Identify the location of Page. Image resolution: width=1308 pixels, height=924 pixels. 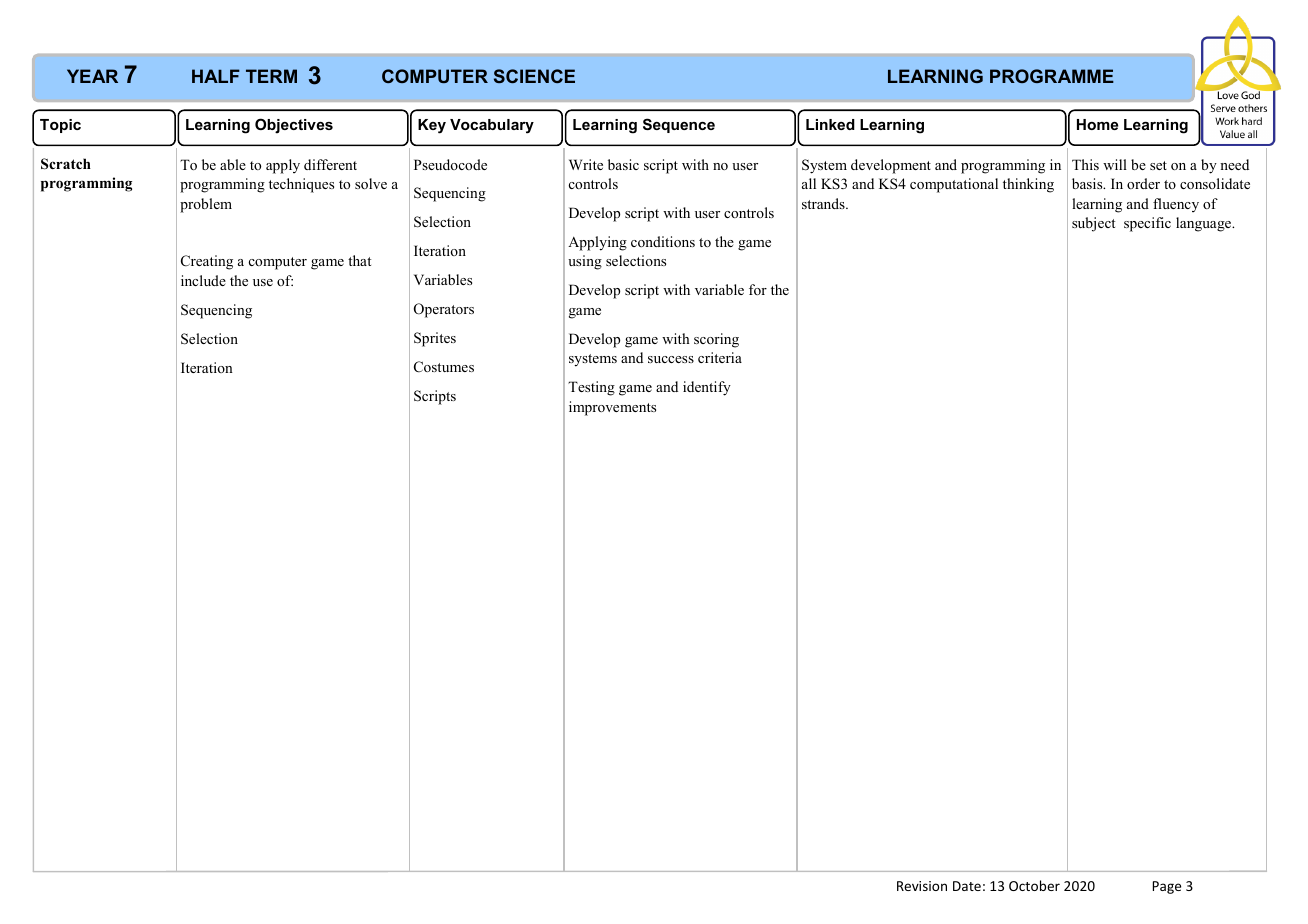
(1167, 887).
